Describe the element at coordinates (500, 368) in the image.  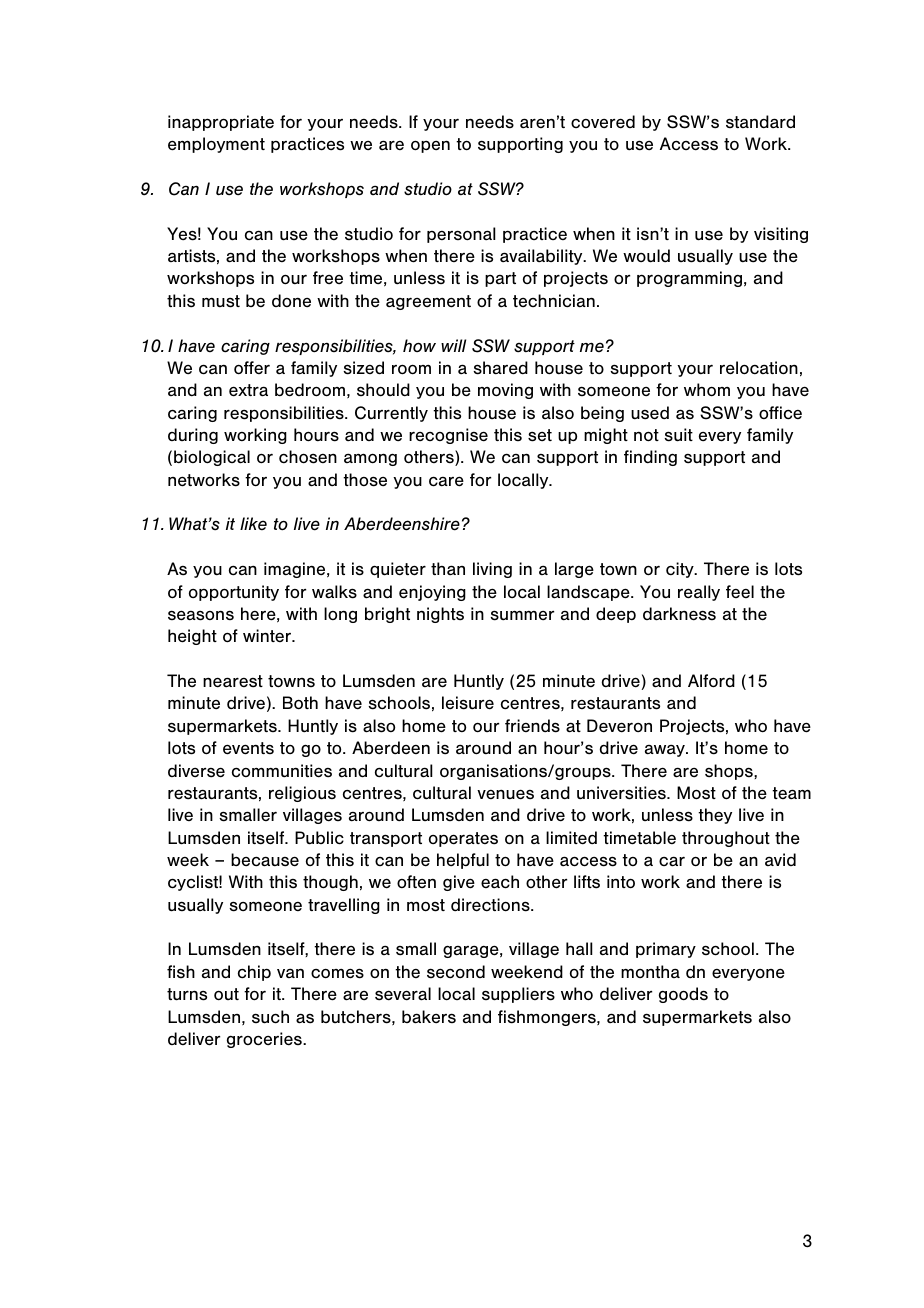
I see `shared` at that location.
